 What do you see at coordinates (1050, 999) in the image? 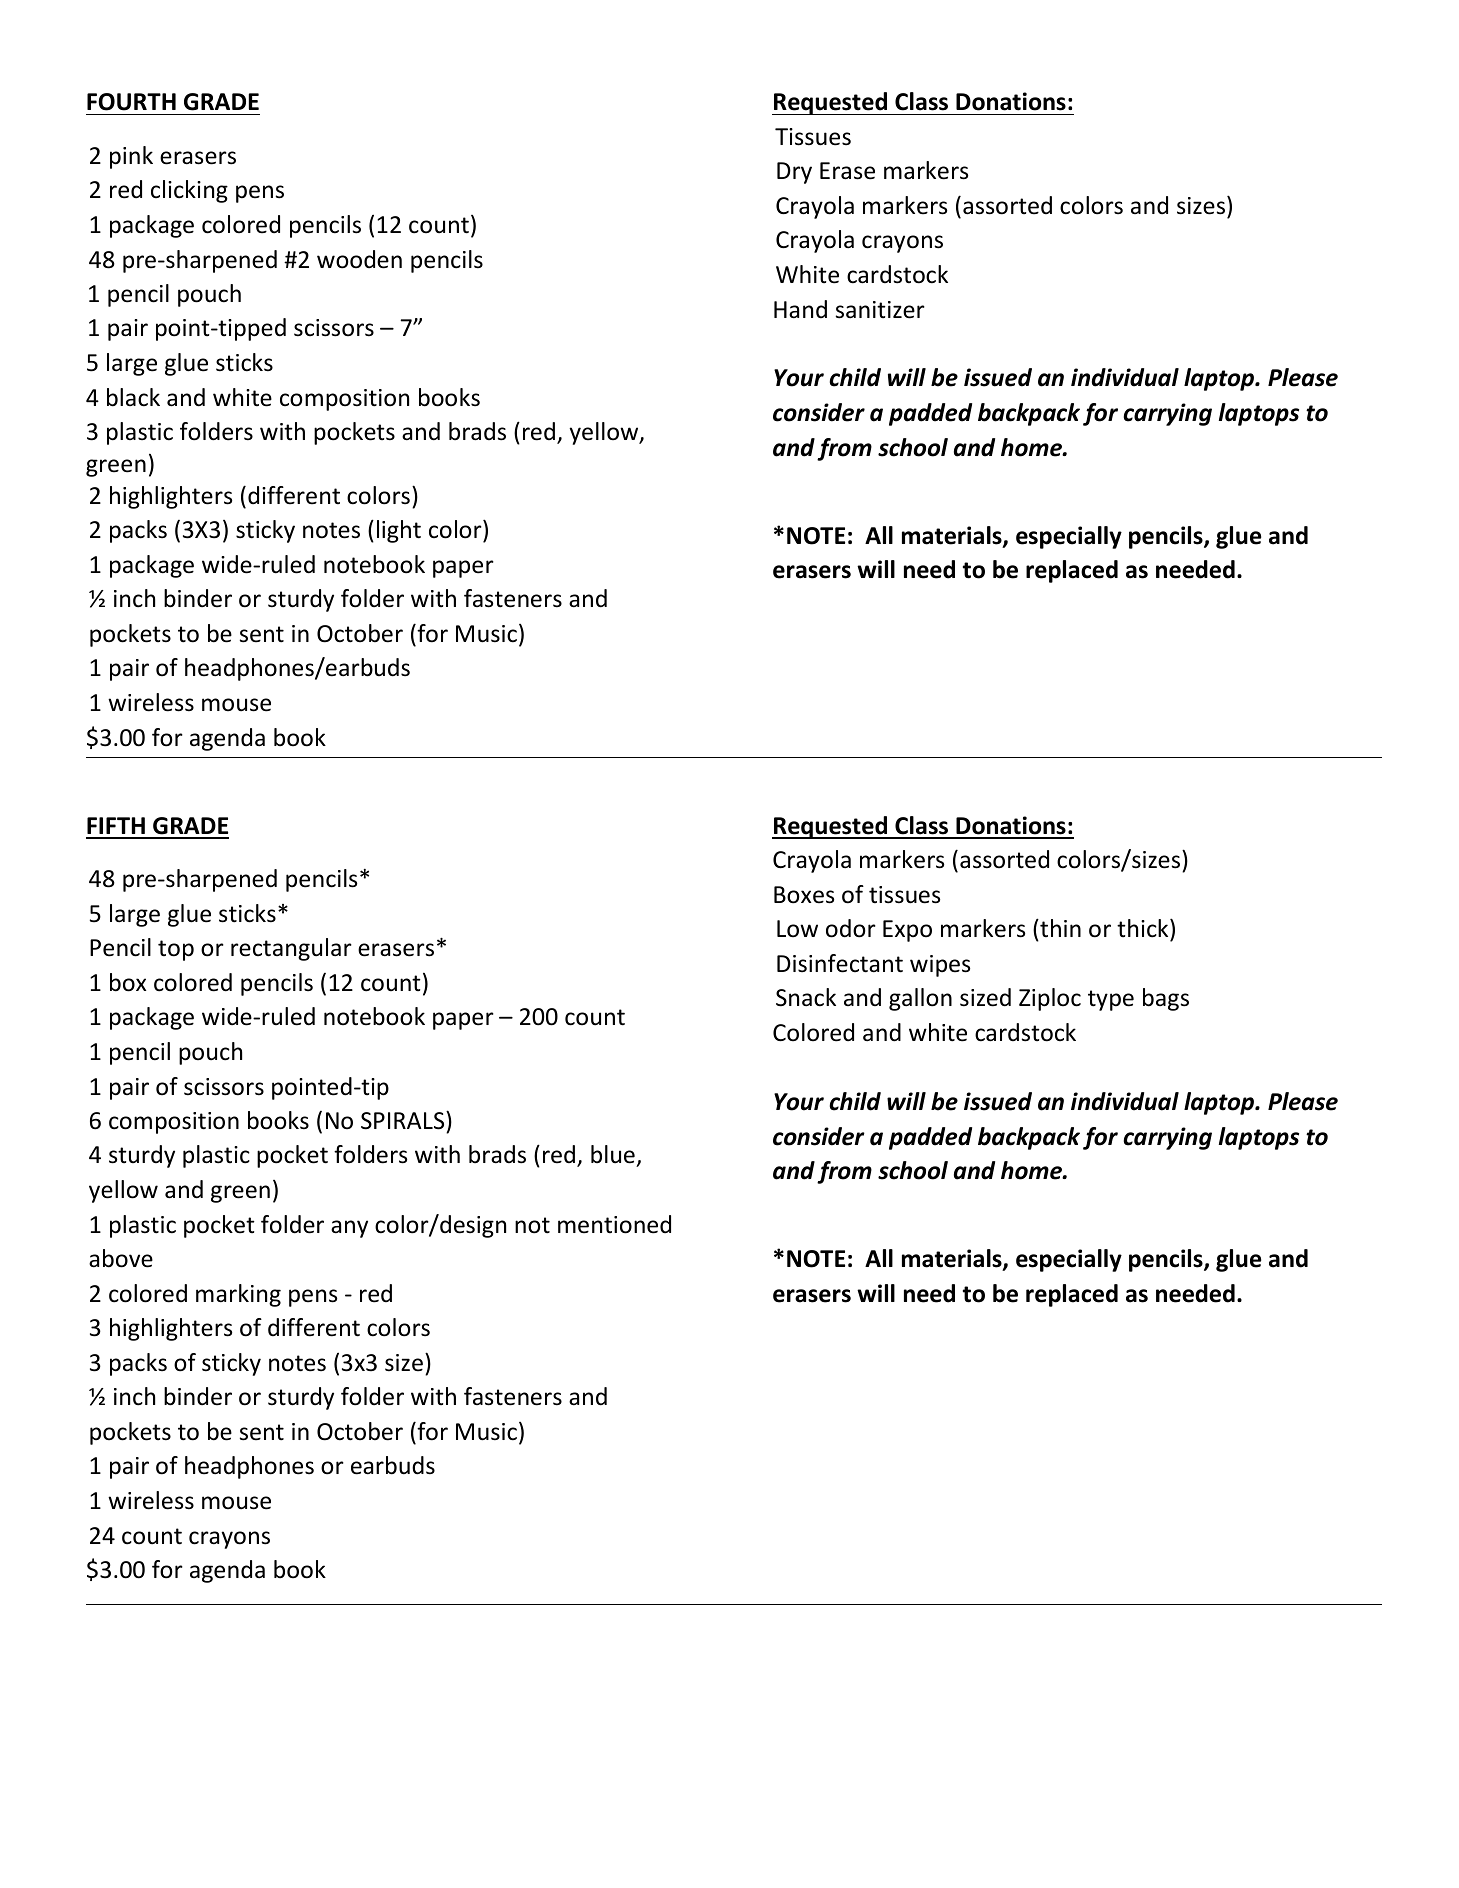
I see `Ziploc` at bounding box center [1050, 999].
